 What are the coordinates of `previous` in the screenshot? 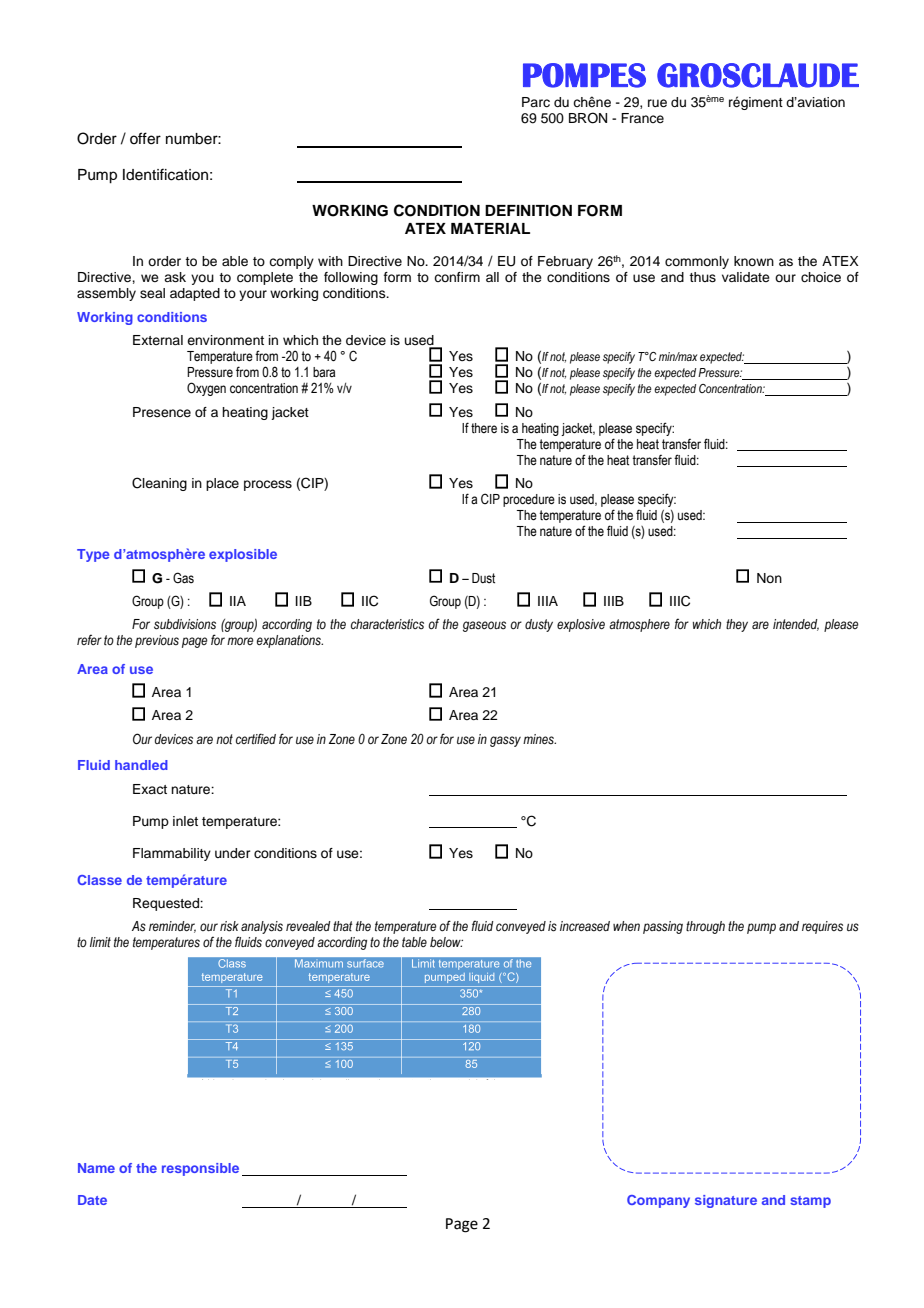 It's located at (157, 641).
